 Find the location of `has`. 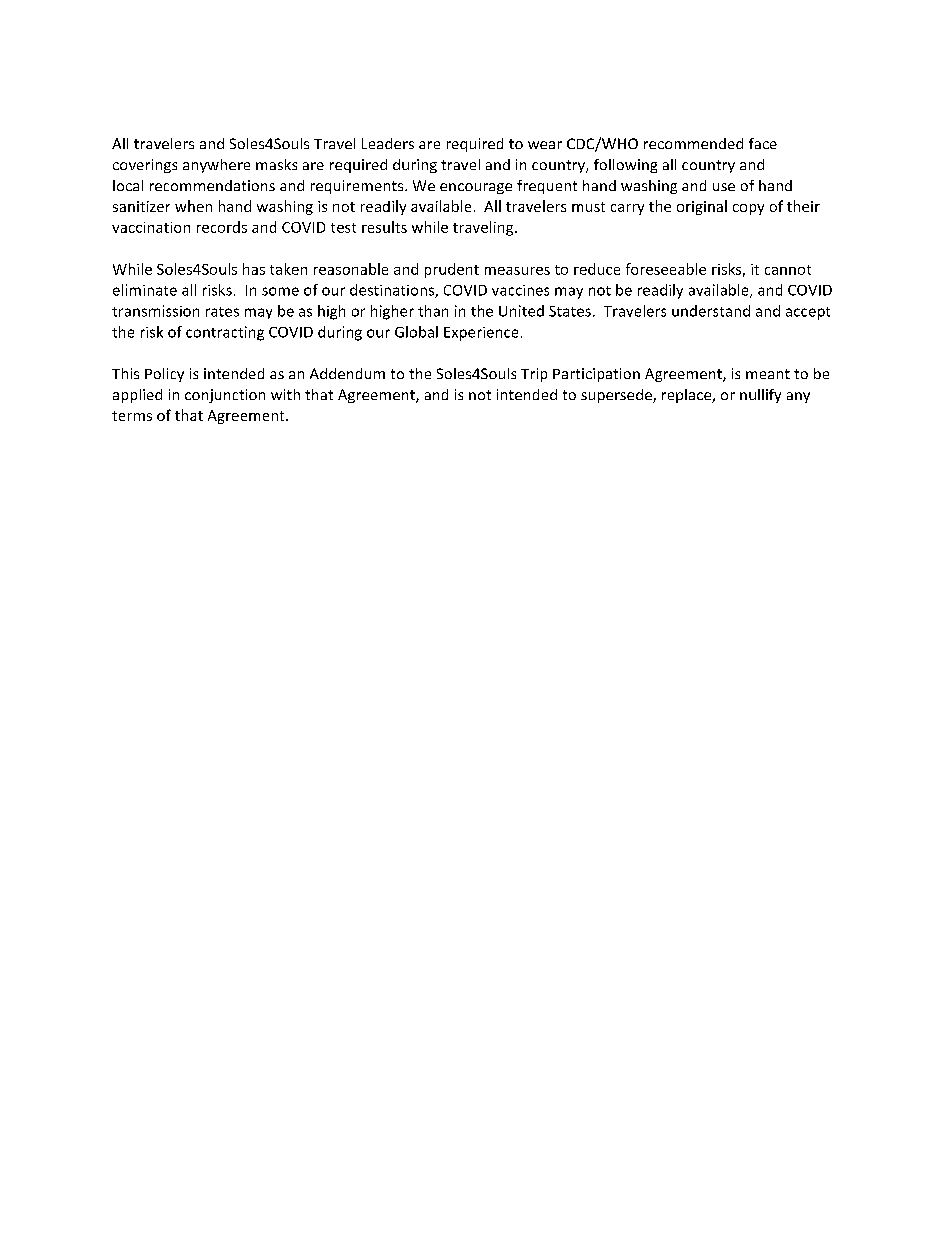

has is located at coordinates (254, 269).
